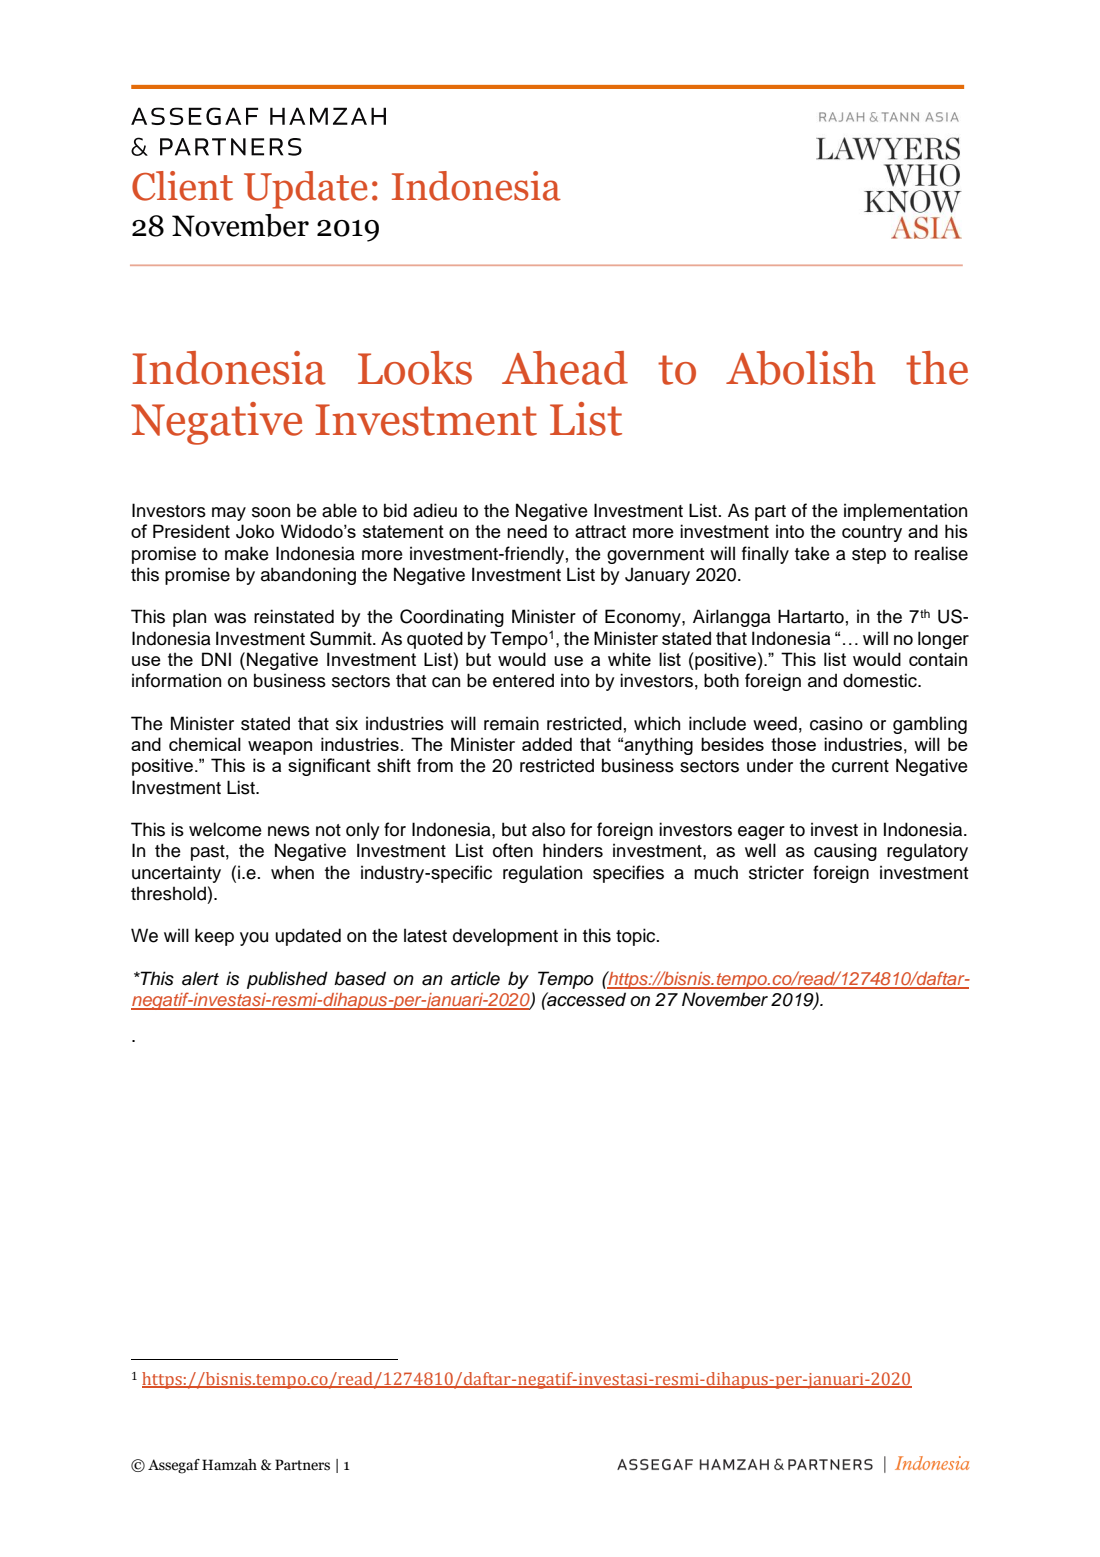  I want to click on January, so click(657, 576).
